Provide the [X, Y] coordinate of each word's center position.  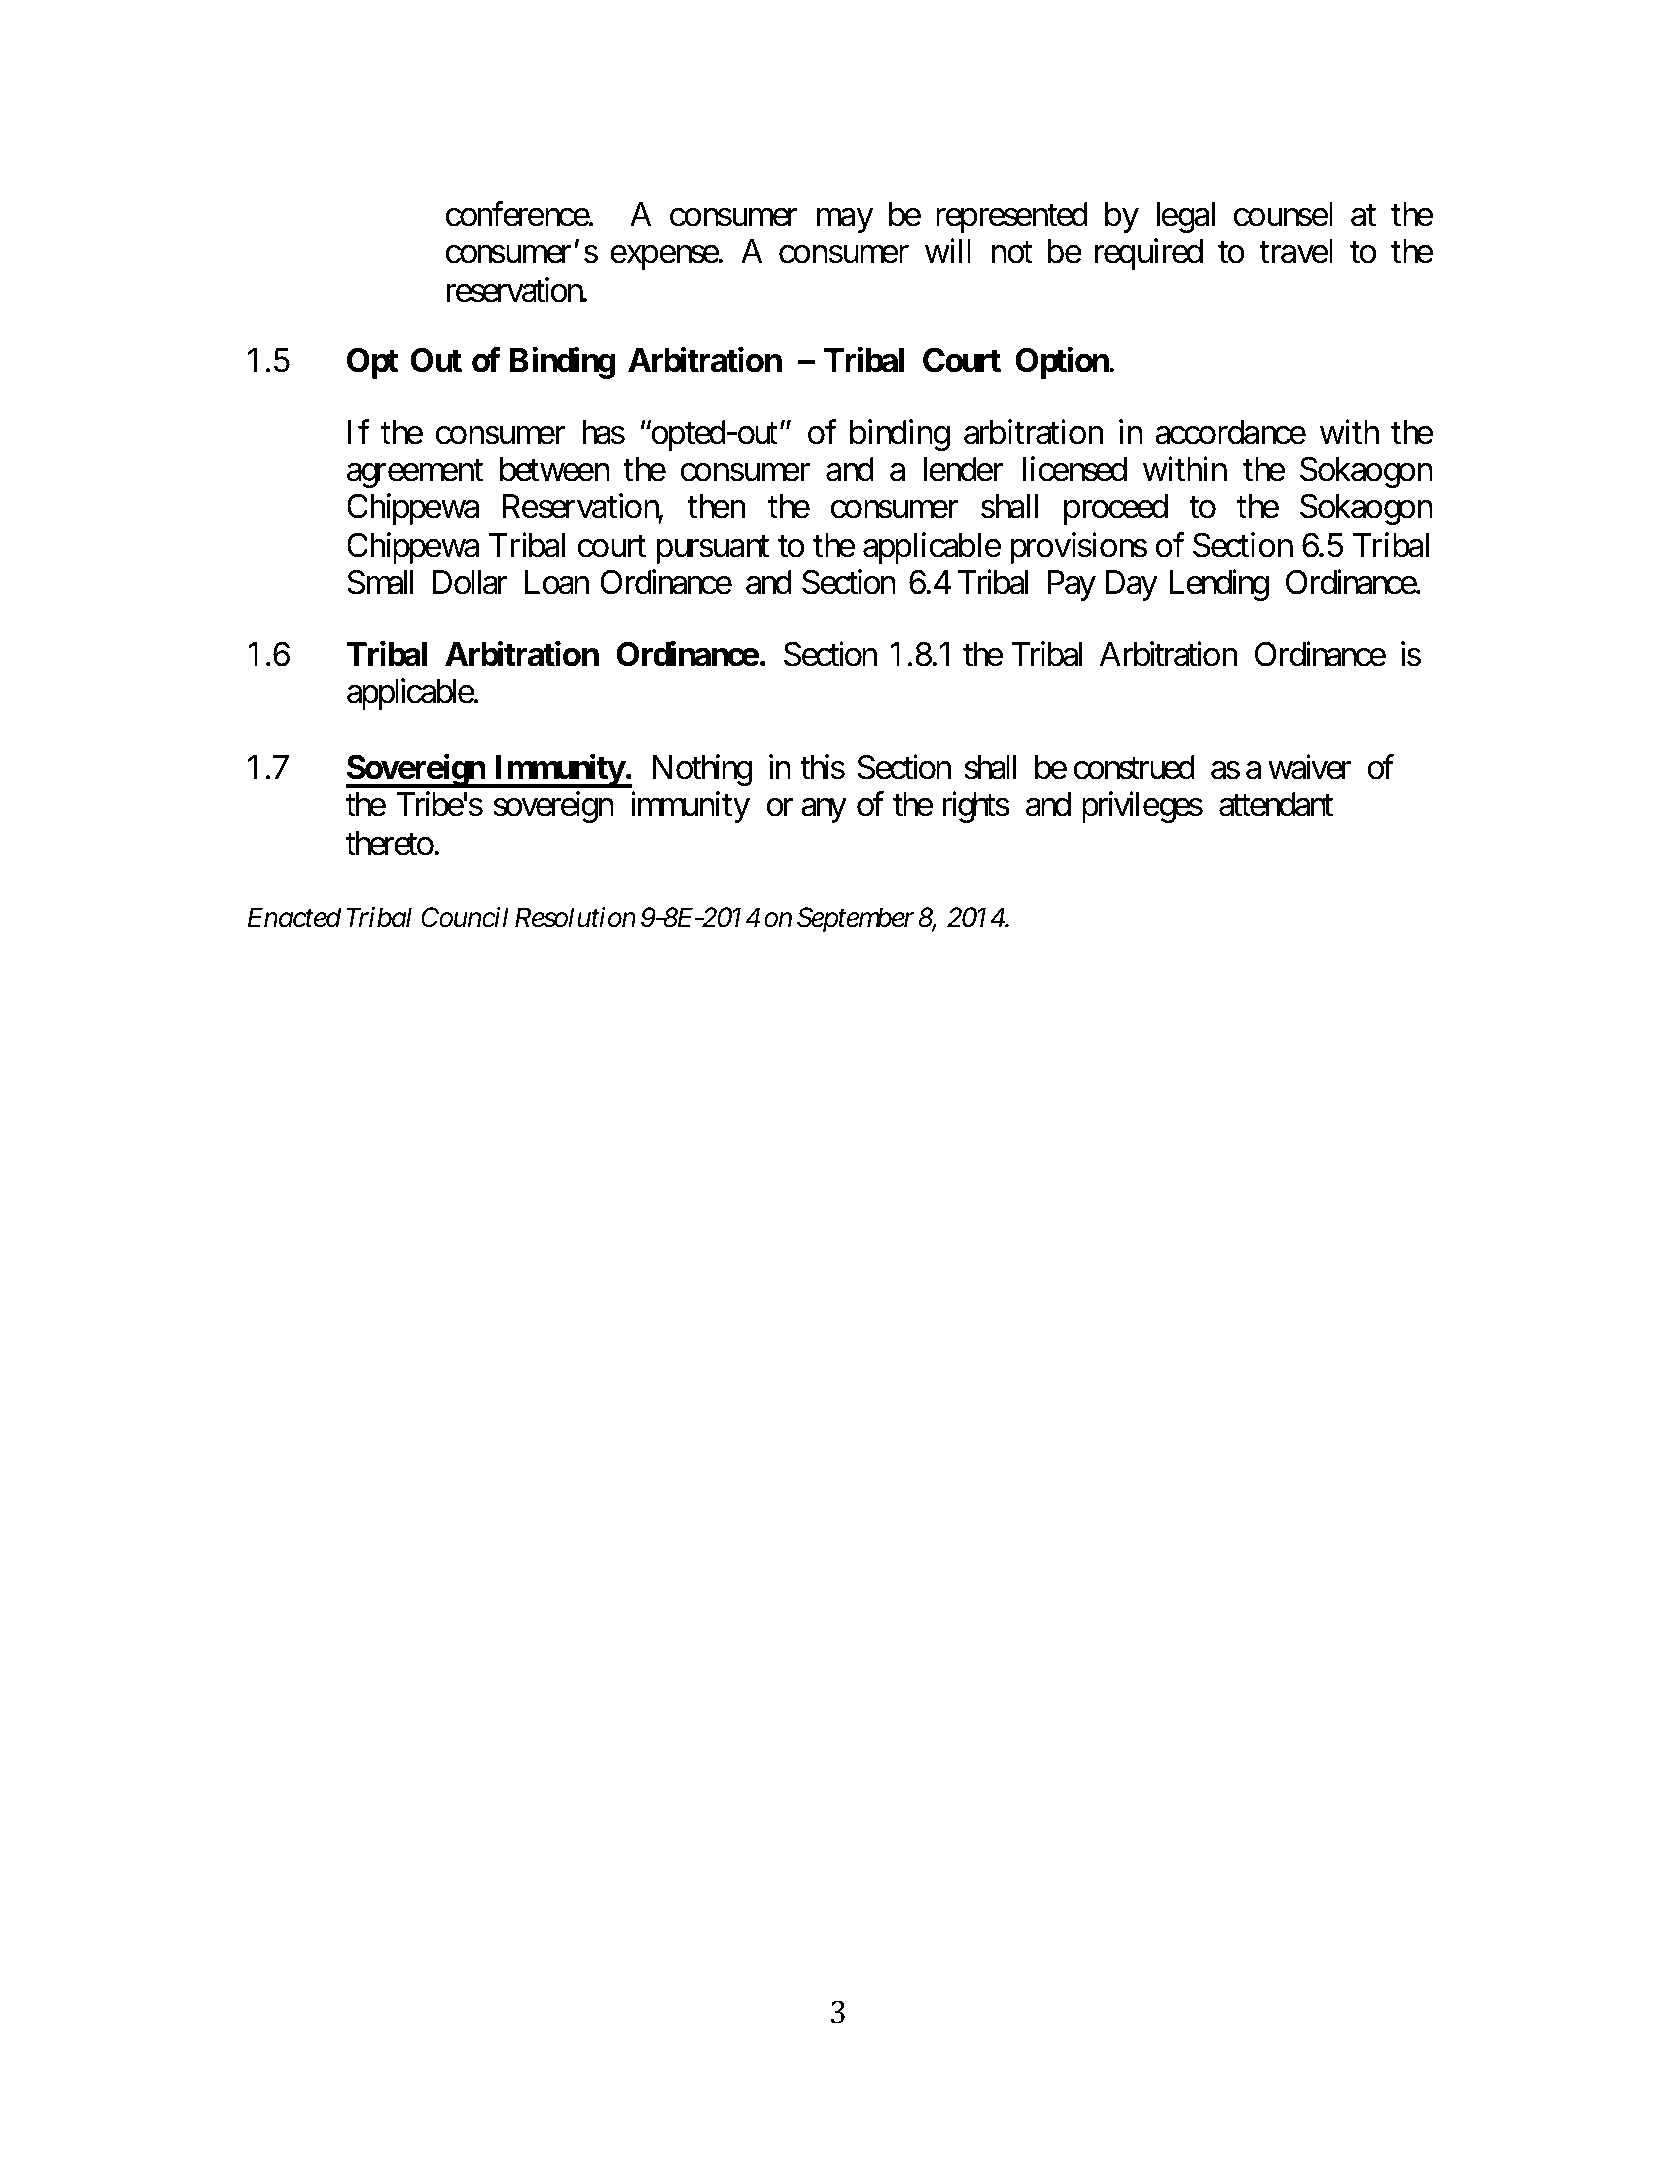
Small [380, 582]
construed [1134, 767]
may [845, 221]
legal [1185, 217]
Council [465, 917]
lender [964, 469]
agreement [415, 474]
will [948, 250]
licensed [1075, 469]
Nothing [702, 770]
